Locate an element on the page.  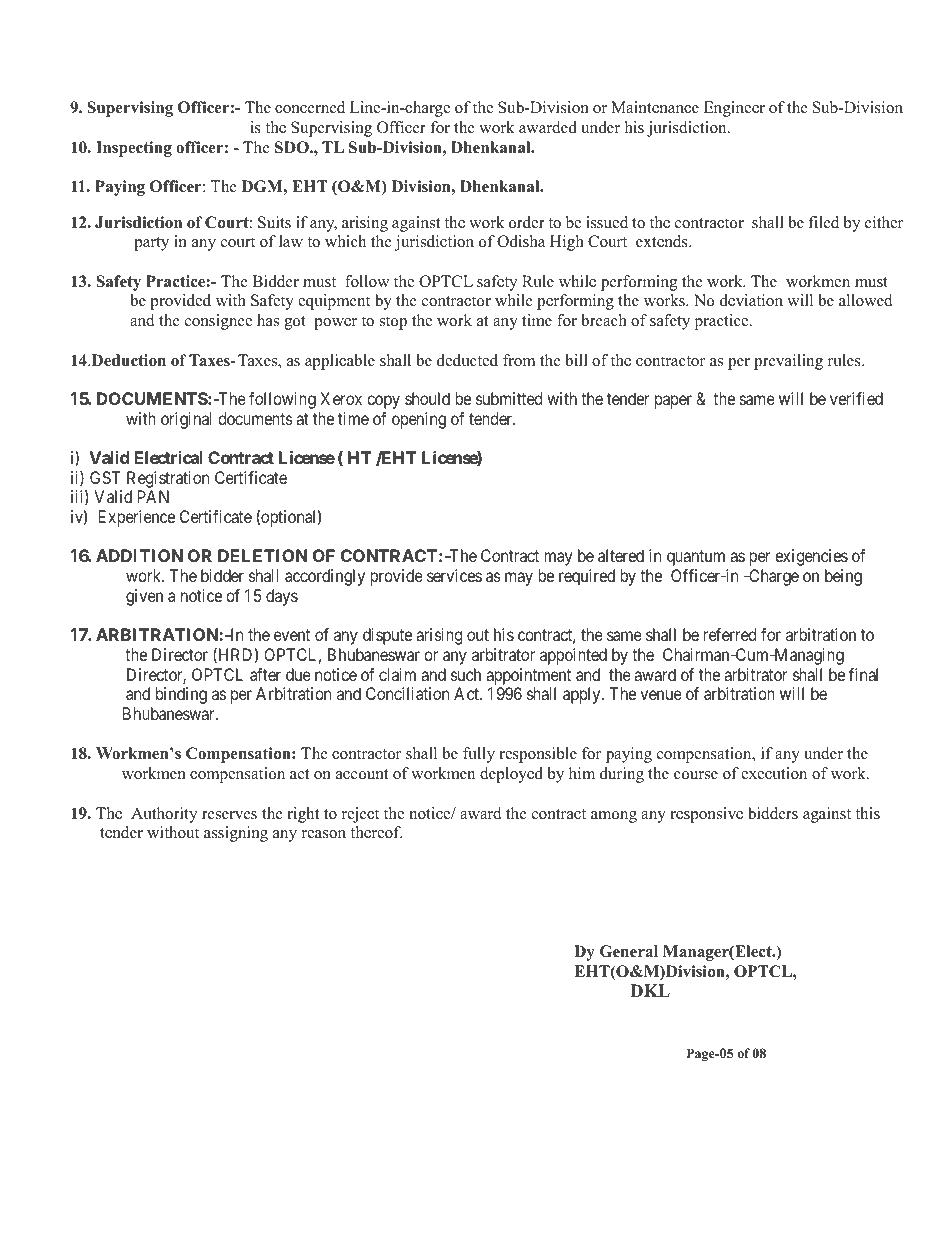
prevailing is located at coordinates (788, 362).
